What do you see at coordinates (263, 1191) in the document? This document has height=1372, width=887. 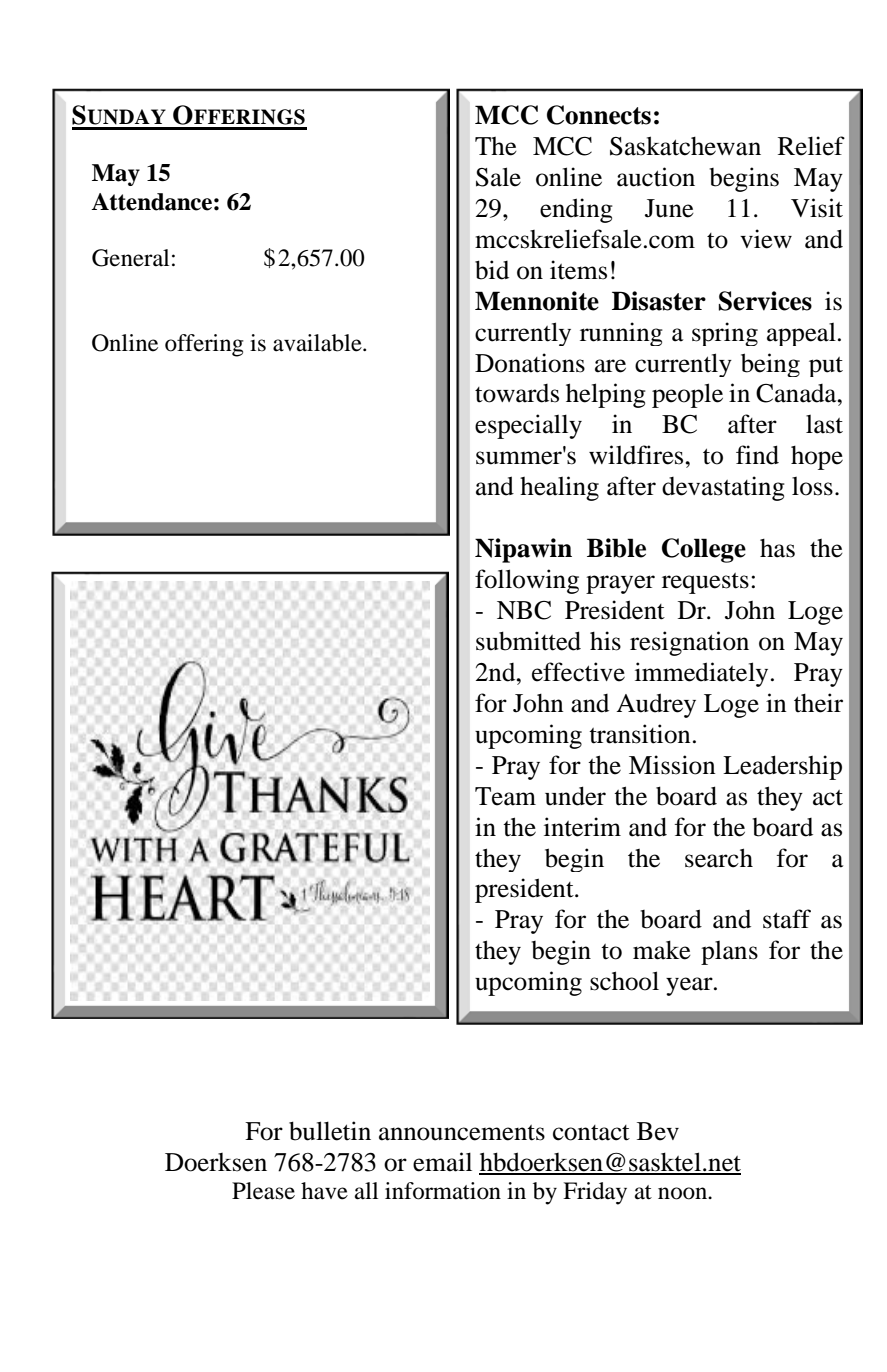 I see `Please` at bounding box center [263, 1191].
